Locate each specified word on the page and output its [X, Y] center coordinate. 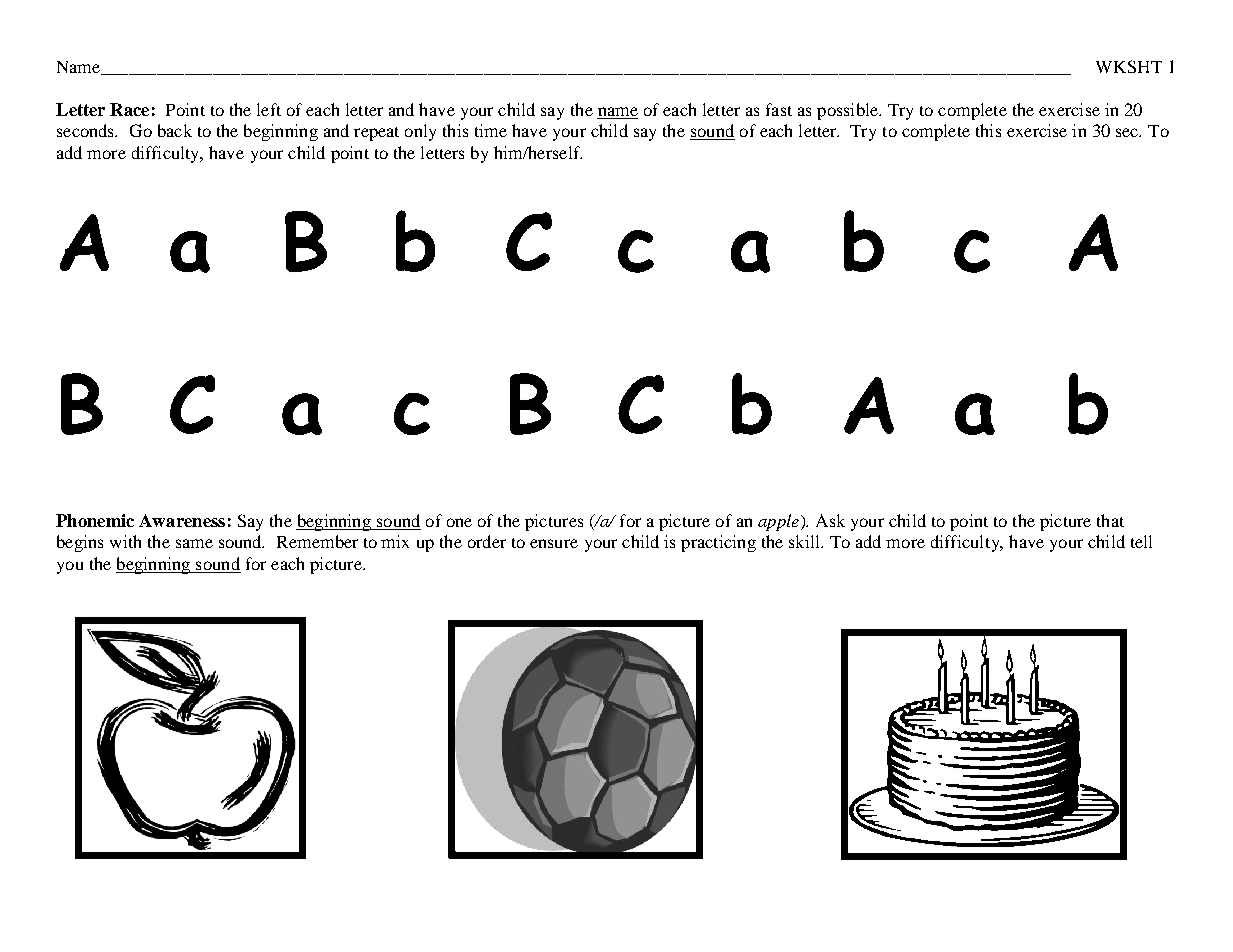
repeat [376, 134]
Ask [830, 520]
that [1110, 520]
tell [1141, 541]
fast [779, 109]
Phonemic [95, 520]
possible [849, 111]
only [420, 132]
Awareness [182, 520]
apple [778, 522]
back [175, 130]
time [491, 130]
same [194, 543]
